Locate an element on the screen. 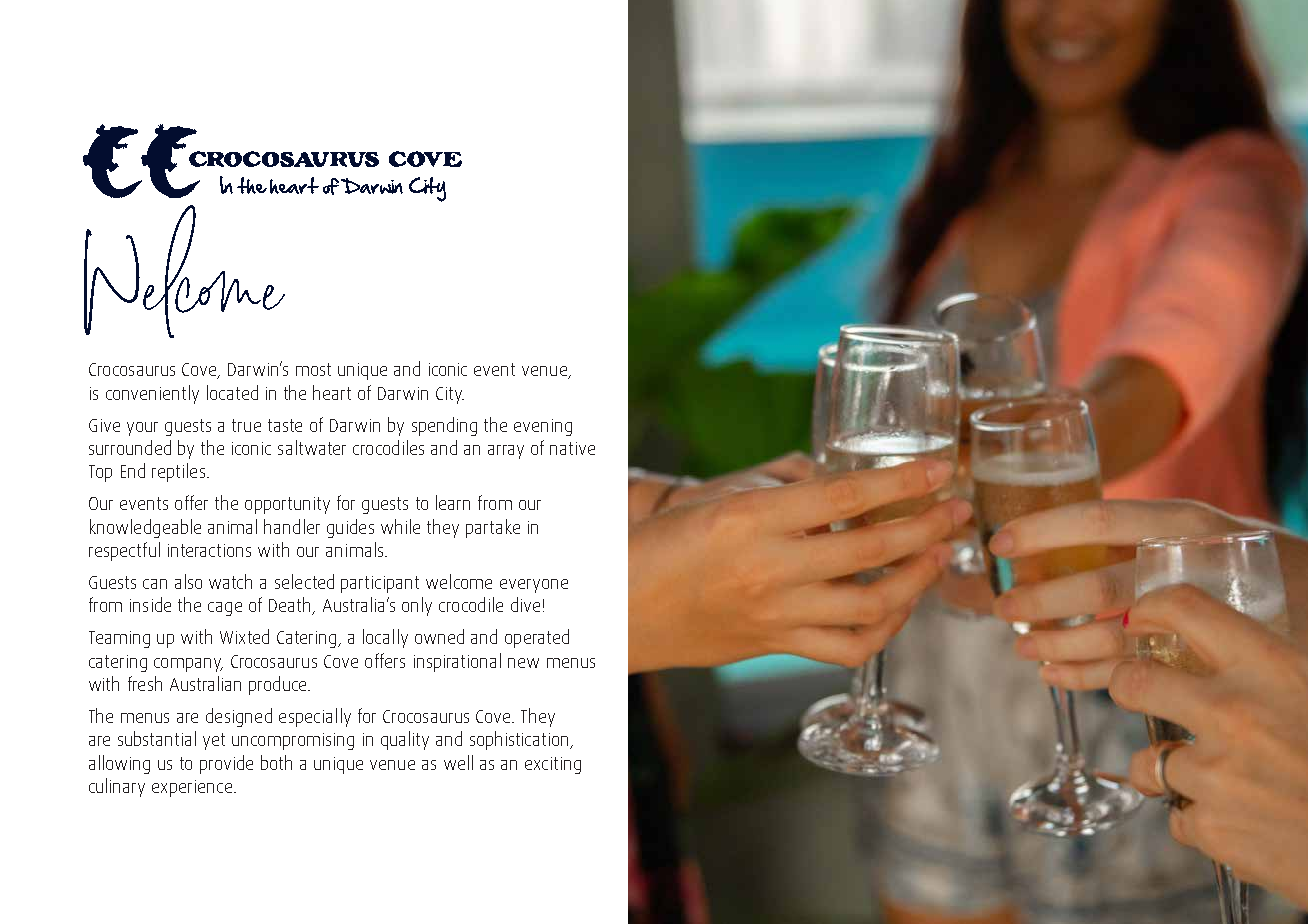  both is located at coordinates (276, 762).
